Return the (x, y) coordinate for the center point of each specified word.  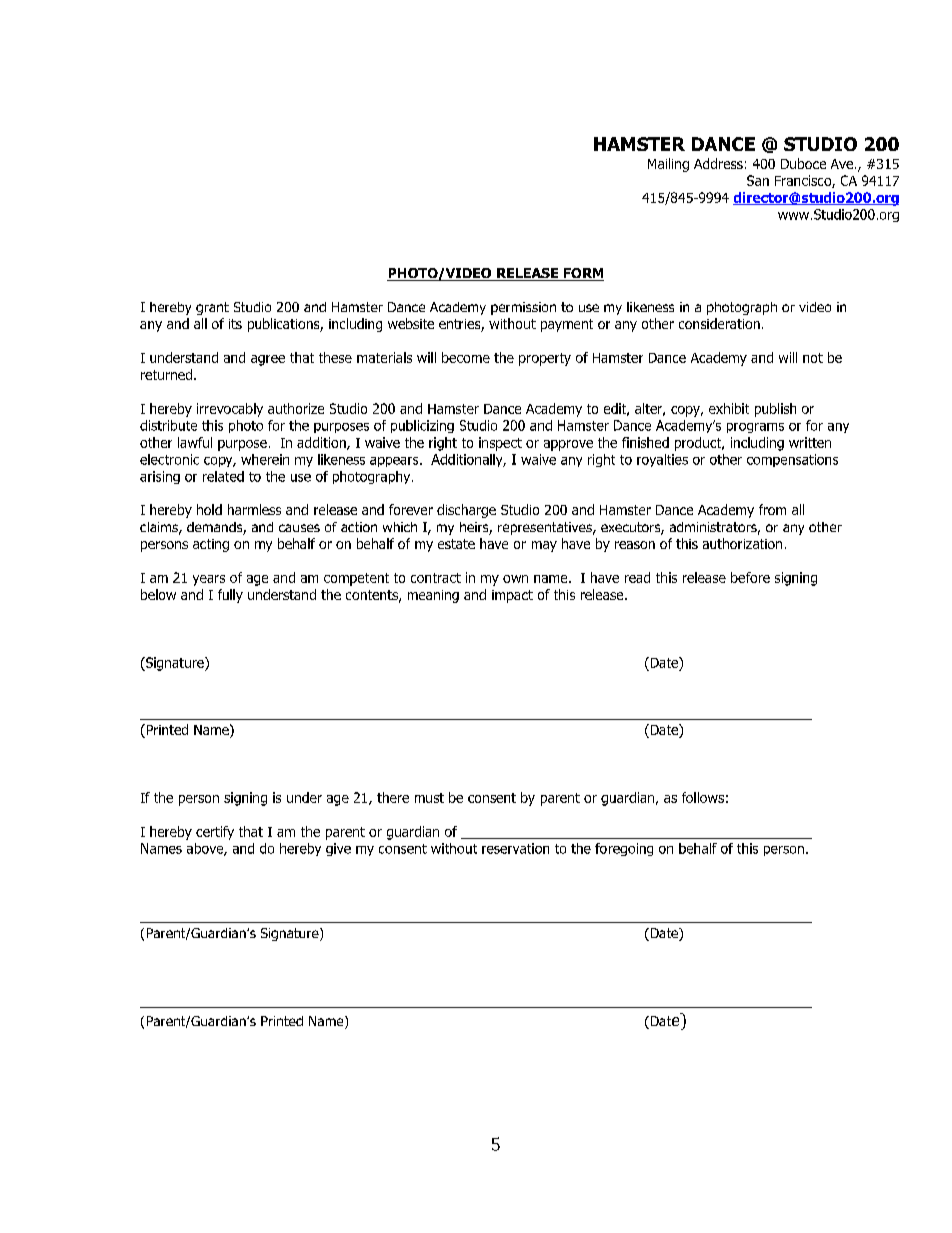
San (758, 180)
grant (212, 308)
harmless (254, 509)
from (772, 509)
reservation (515, 848)
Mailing (668, 165)
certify (215, 833)
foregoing (624, 849)
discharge (466, 511)
